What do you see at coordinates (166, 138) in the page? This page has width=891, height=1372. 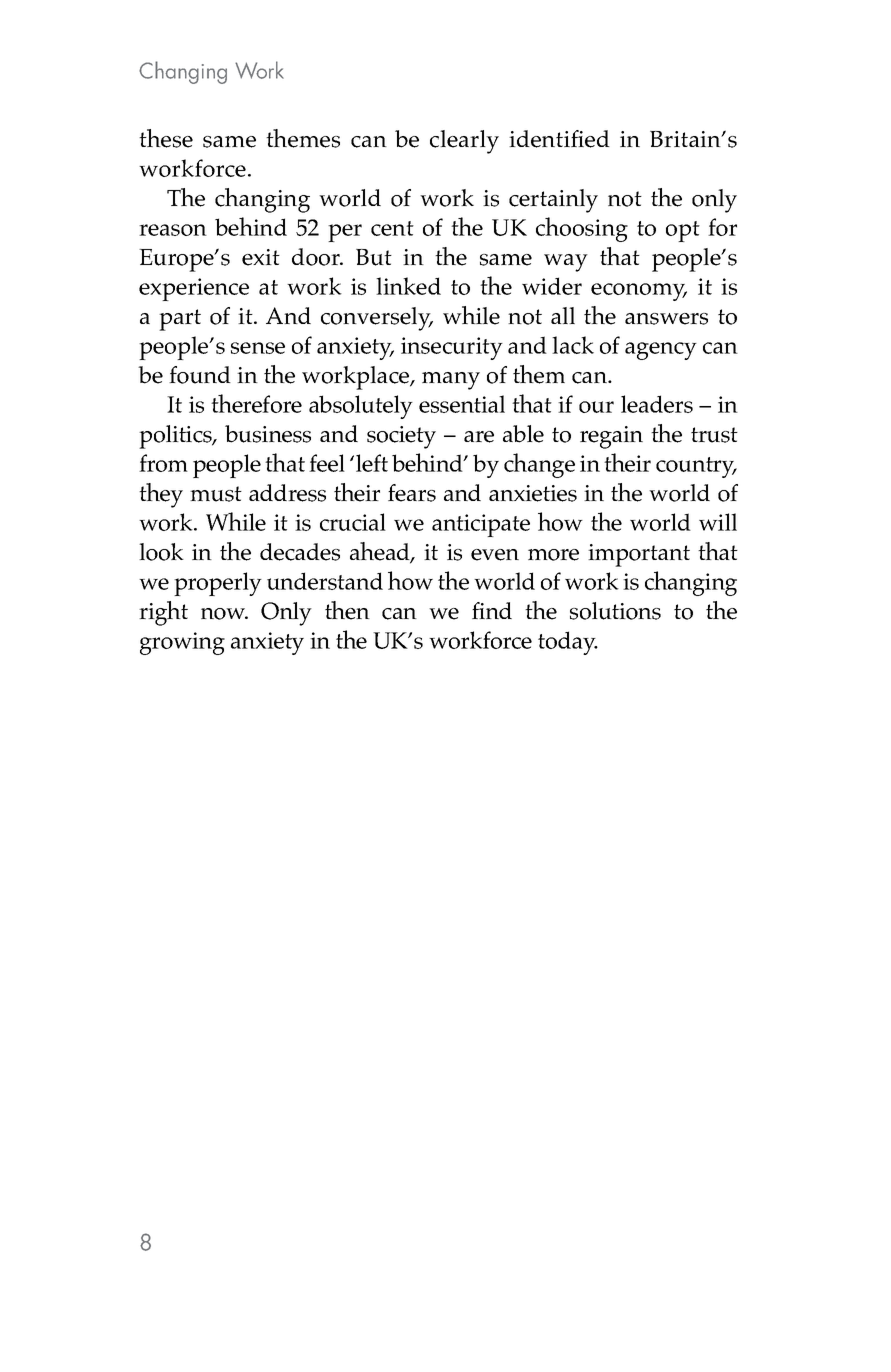 I see `these` at bounding box center [166, 138].
